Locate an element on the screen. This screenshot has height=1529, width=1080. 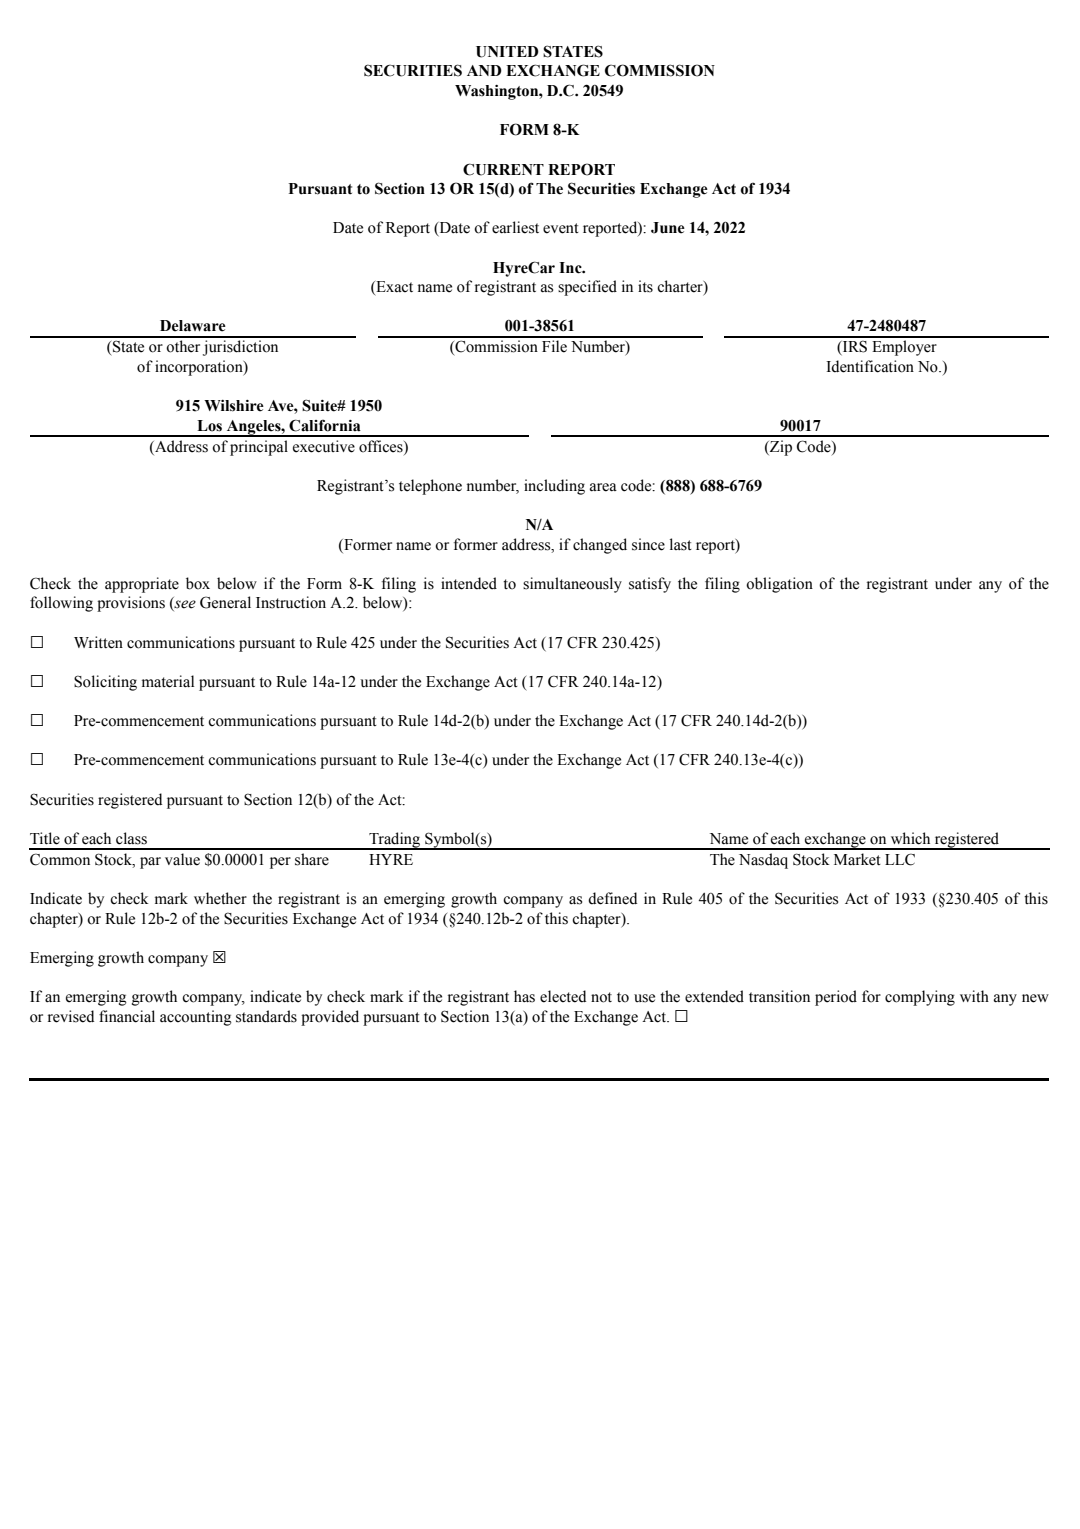
June is located at coordinates (668, 228).
